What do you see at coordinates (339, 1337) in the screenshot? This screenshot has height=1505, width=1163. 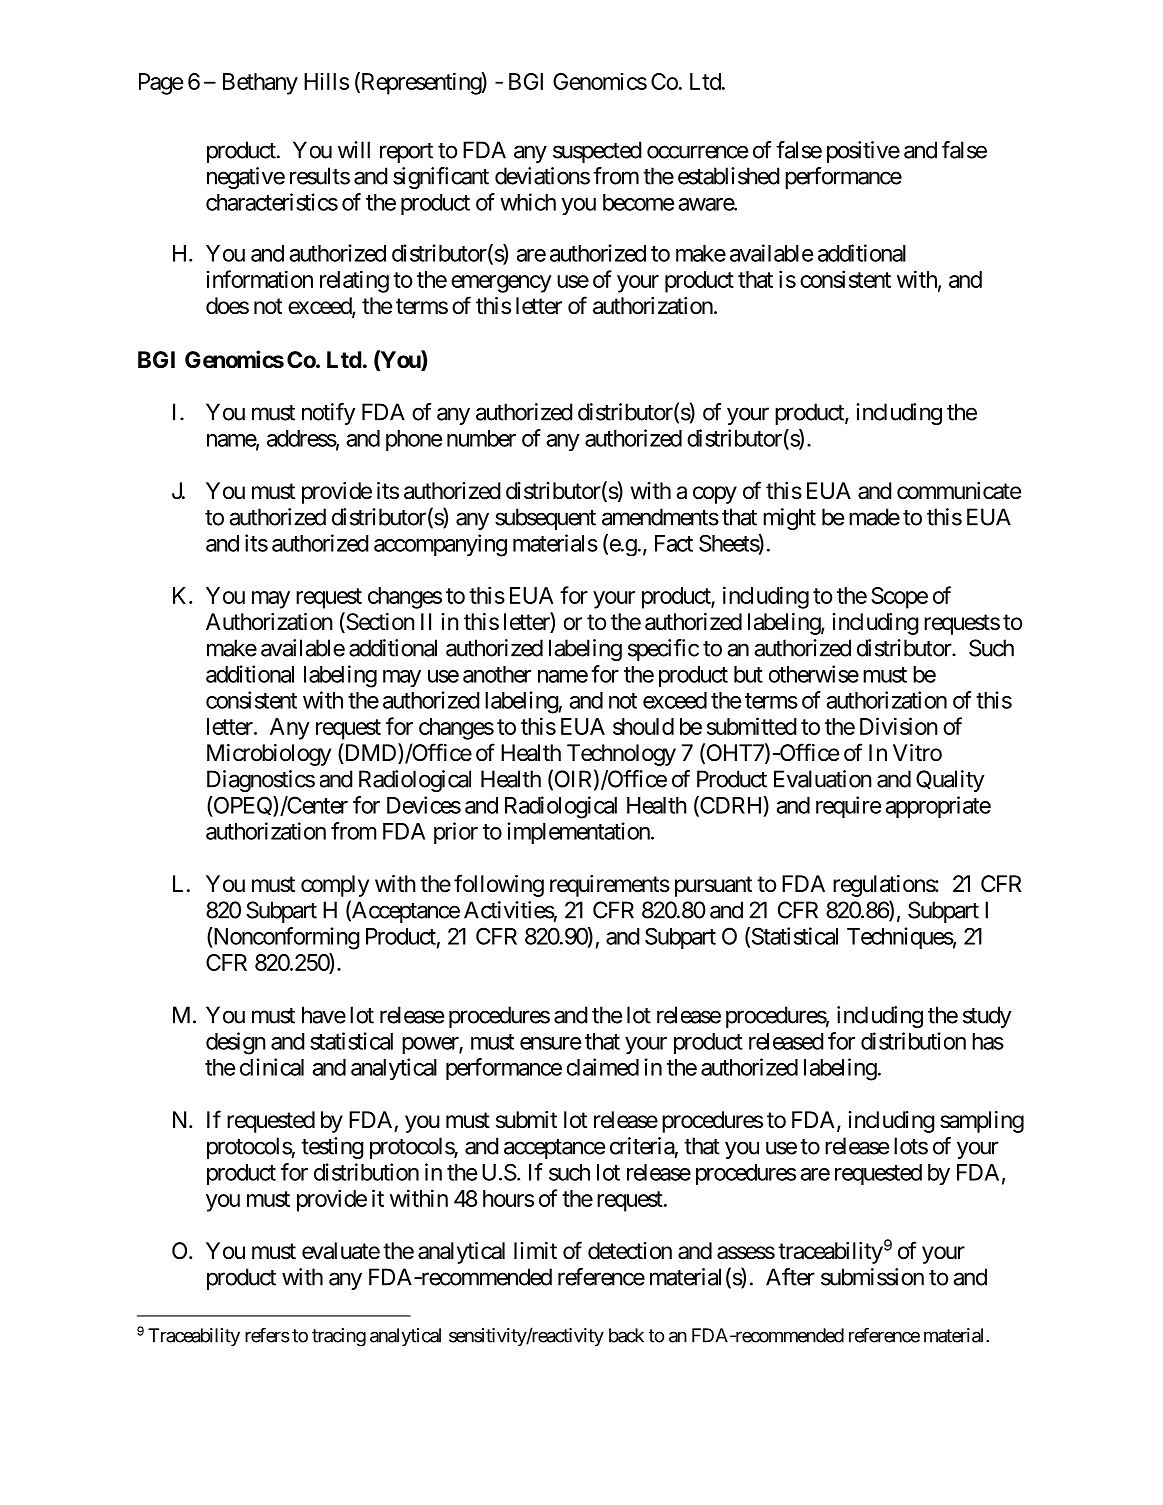 I see `tracing` at bounding box center [339, 1337].
